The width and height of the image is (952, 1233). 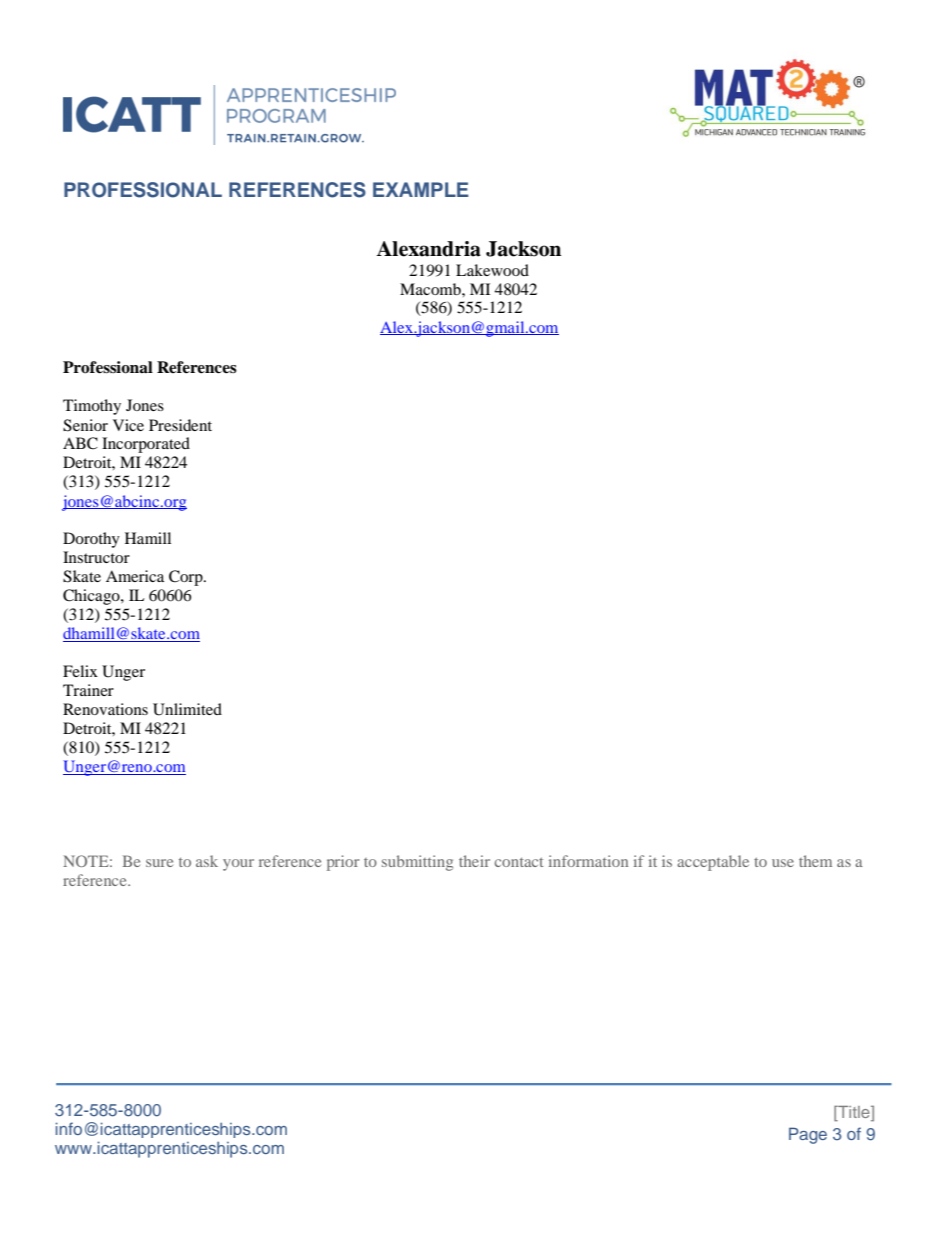 I want to click on Unlimited, so click(x=187, y=709).
